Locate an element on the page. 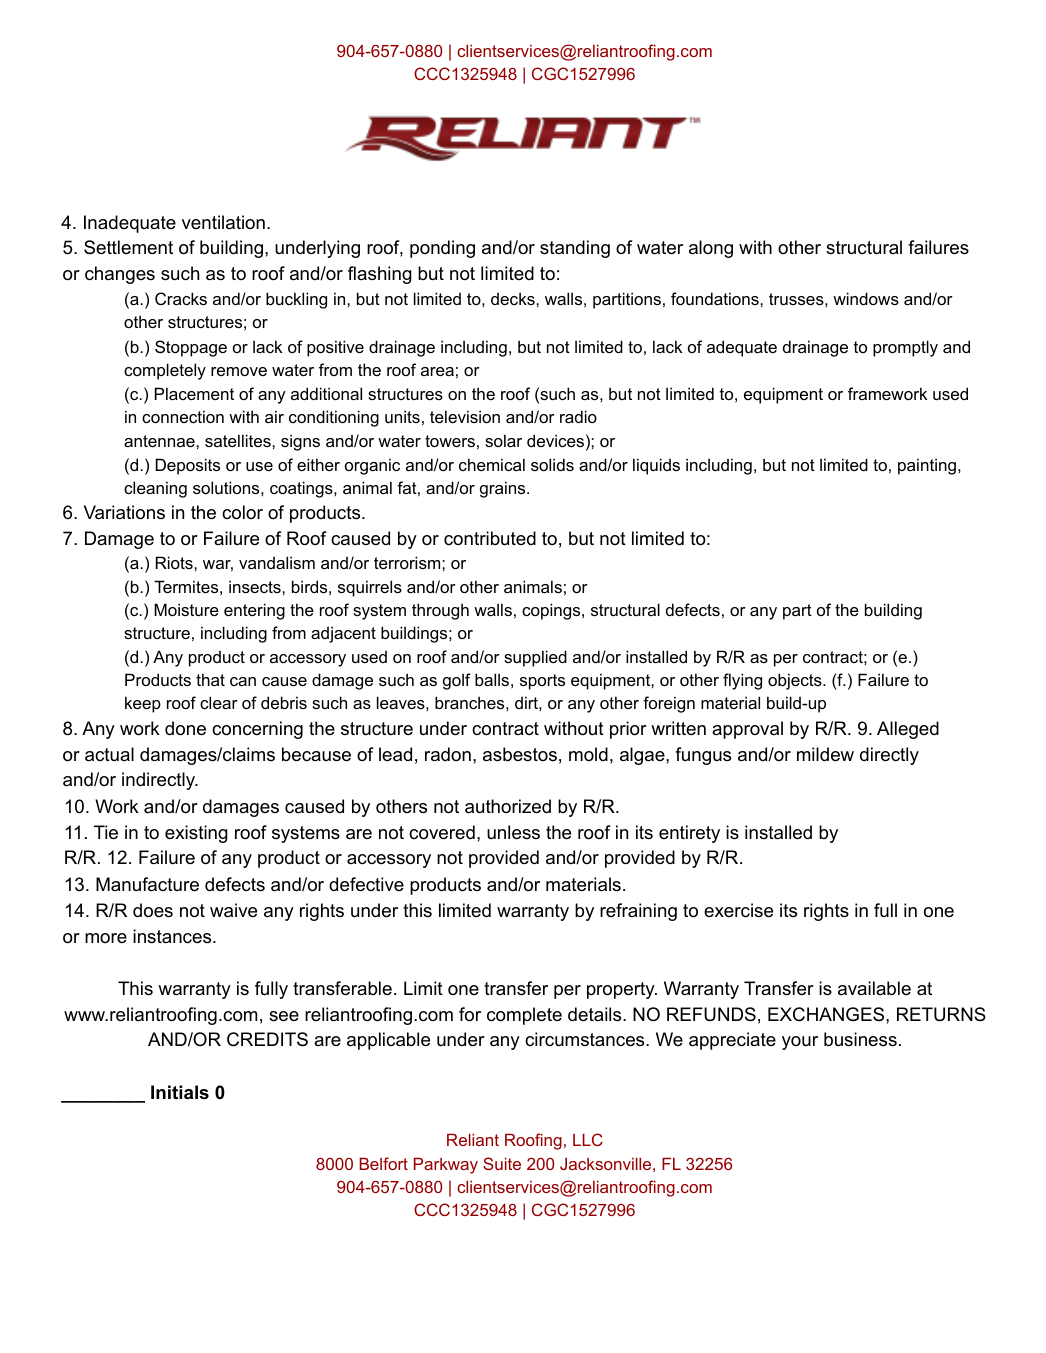 The width and height of the document is (1046, 1353). windows is located at coordinates (866, 298).
